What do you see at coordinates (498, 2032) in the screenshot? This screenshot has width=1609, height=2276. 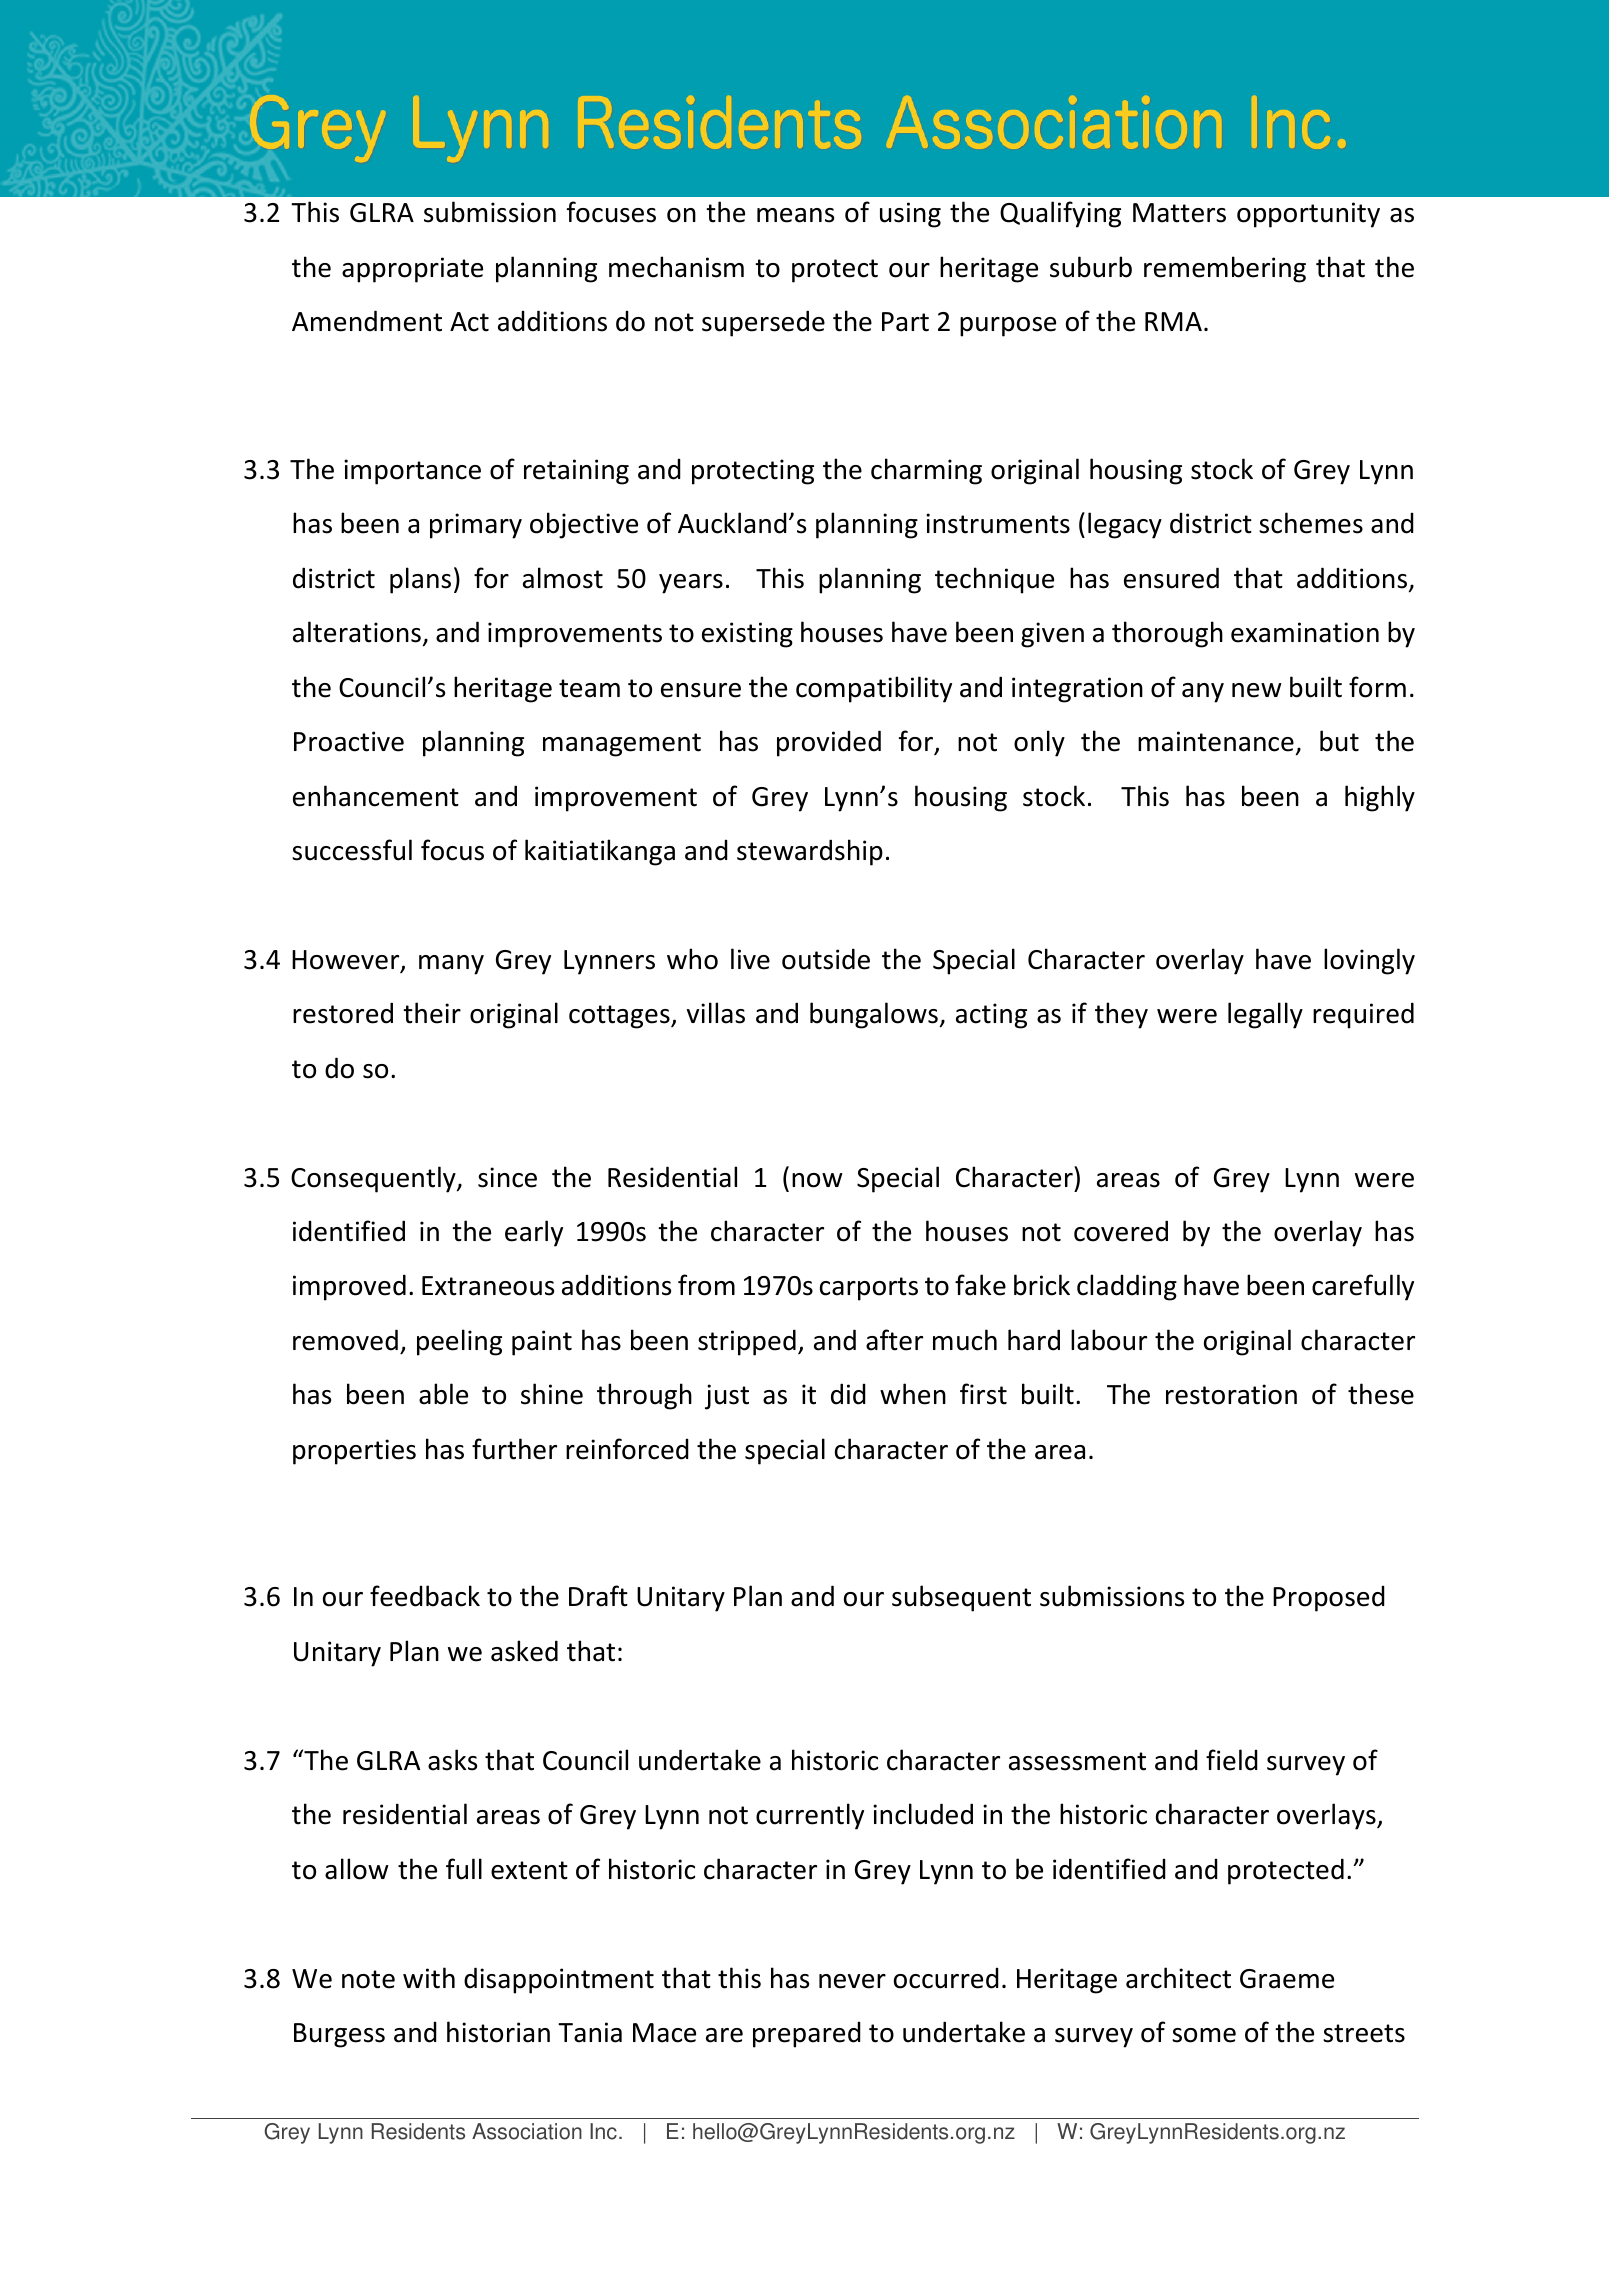 I see `historian` at bounding box center [498, 2032].
